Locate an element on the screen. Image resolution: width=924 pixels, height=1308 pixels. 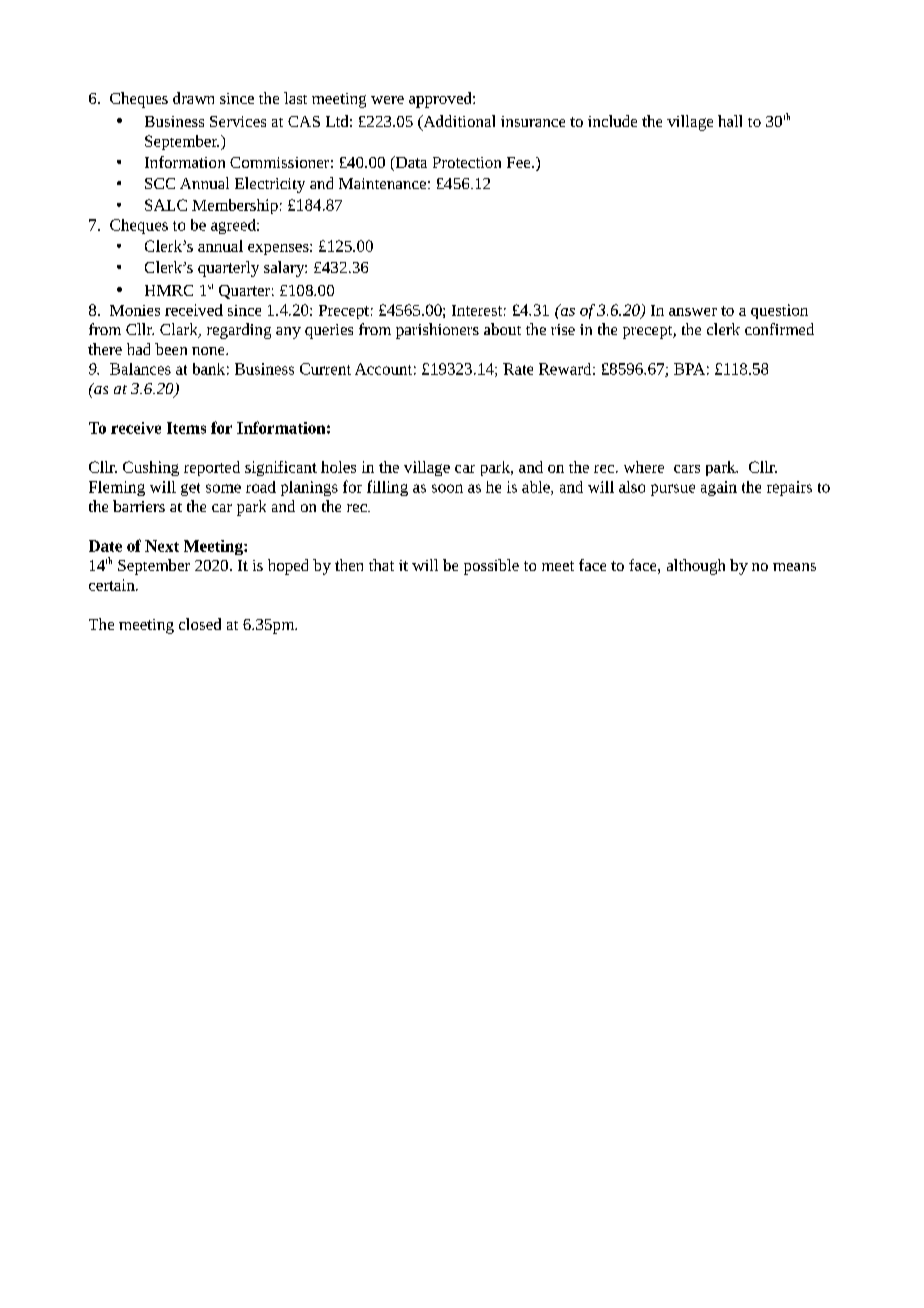
drawn is located at coordinates (193, 98).
